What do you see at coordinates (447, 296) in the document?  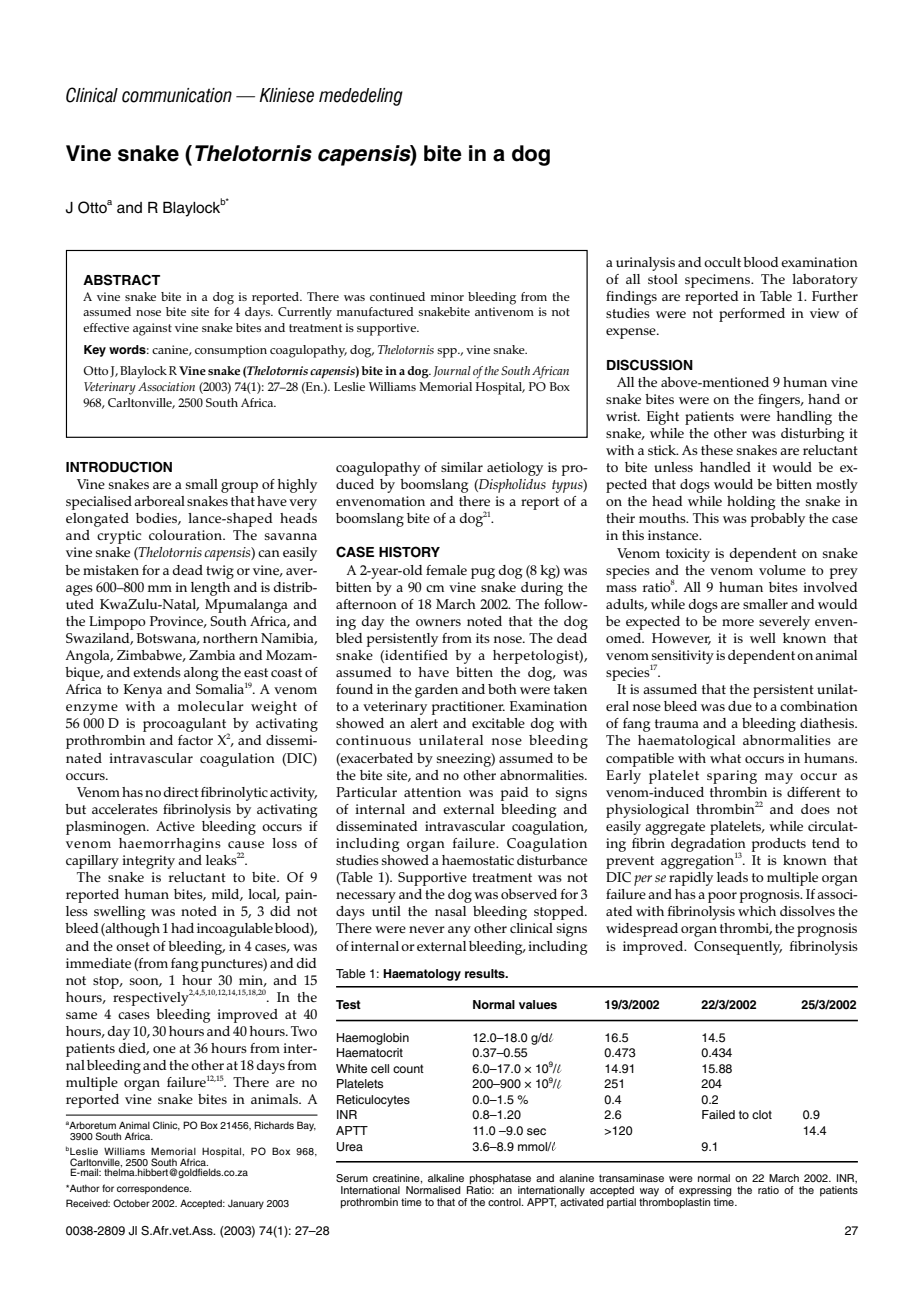 I see `minor` at bounding box center [447, 296].
